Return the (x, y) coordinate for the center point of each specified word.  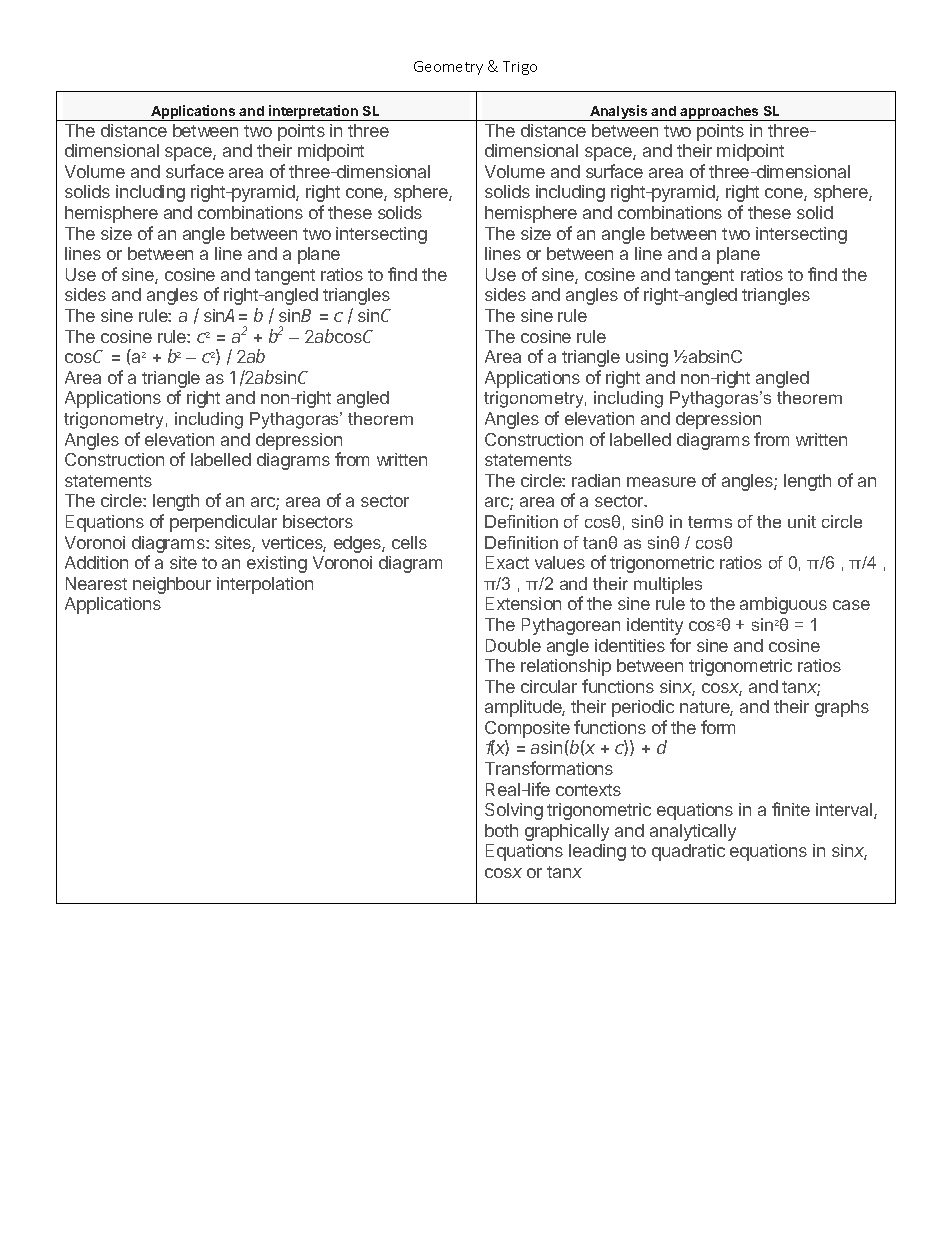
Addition (96, 562)
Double (513, 645)
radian (596, 480)
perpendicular (223, 523)
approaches (720, 113)
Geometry (448, 68)
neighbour (172, 585)
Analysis (619, 113)
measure (661, 482)
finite (791, 809)
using (647, 358)
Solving (514, 811)
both (501, 830)
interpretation (313, 113)
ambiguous (783, 605)
